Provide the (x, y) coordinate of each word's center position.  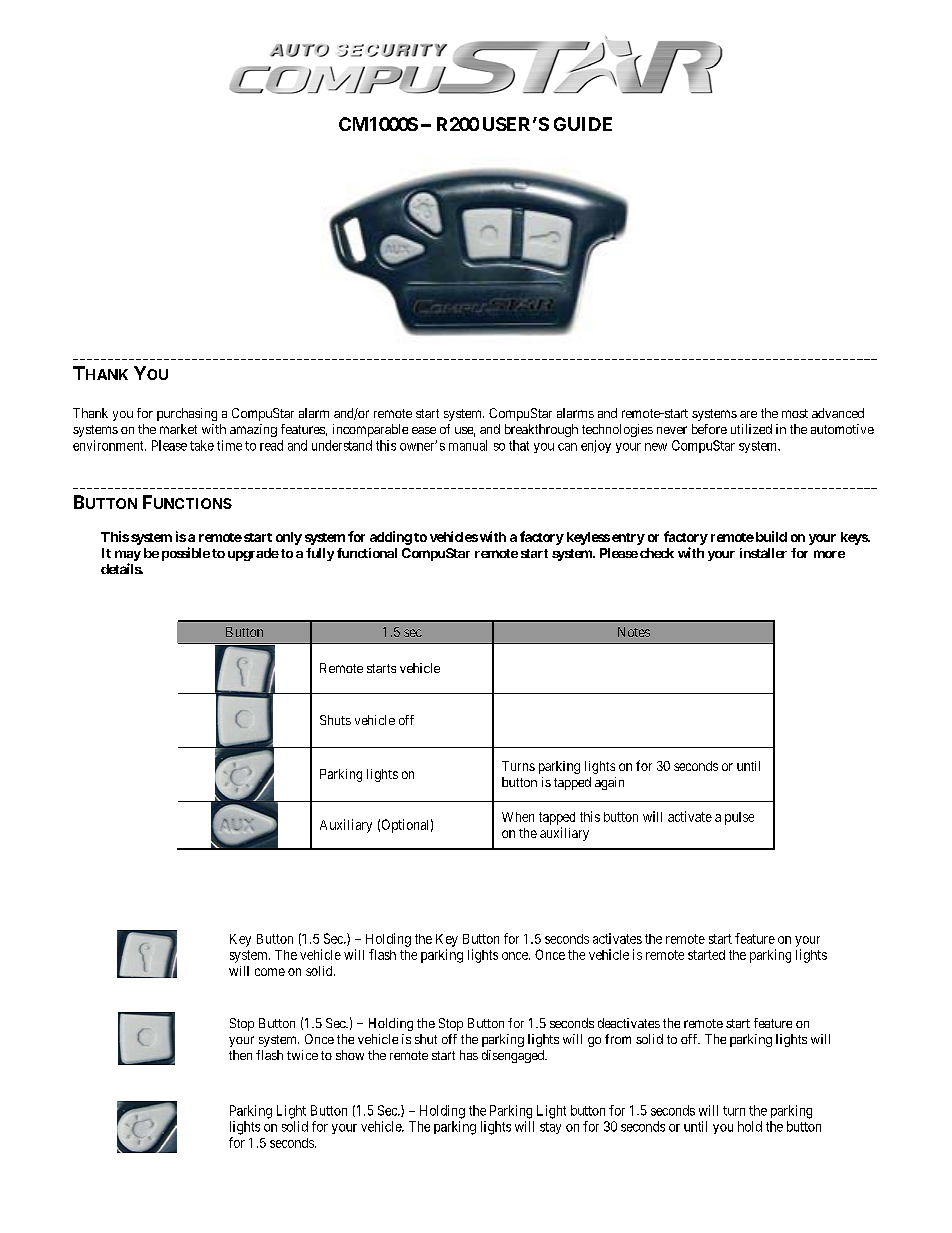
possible (186, 554)
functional (367, 553)
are (748, 414)
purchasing (187, 414)
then (240, 1055)
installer (763, 553)
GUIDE (583, 124)
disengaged (514, 1056)
